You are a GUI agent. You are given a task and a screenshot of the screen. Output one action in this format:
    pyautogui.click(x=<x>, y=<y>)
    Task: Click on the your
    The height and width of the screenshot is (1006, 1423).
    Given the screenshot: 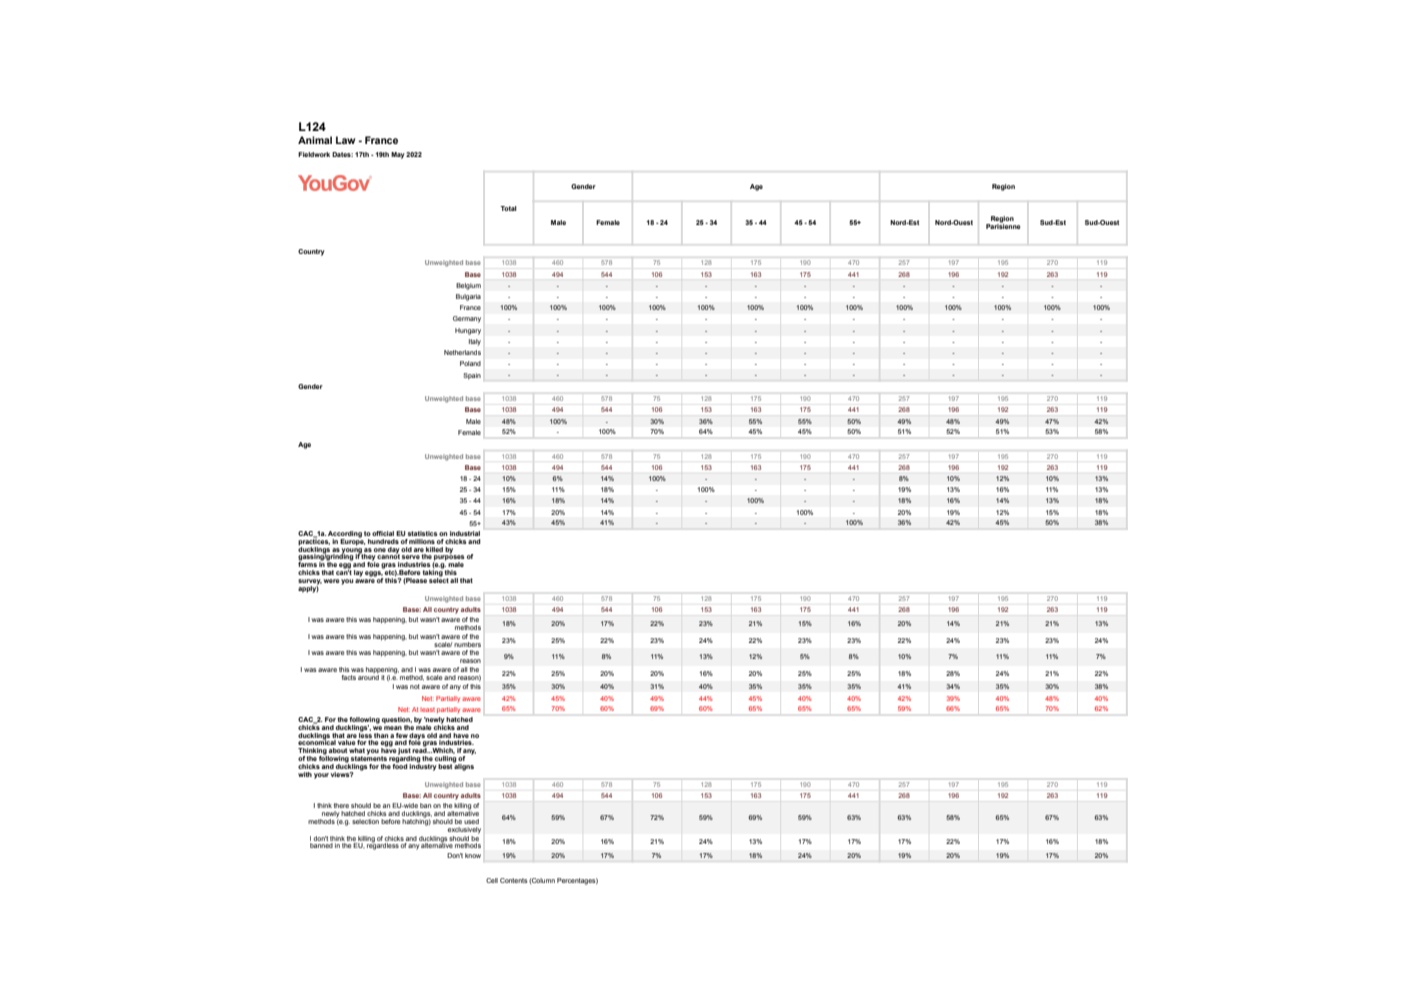 What is the action you would take?
    pyautogui.click(x=321, y=776)
